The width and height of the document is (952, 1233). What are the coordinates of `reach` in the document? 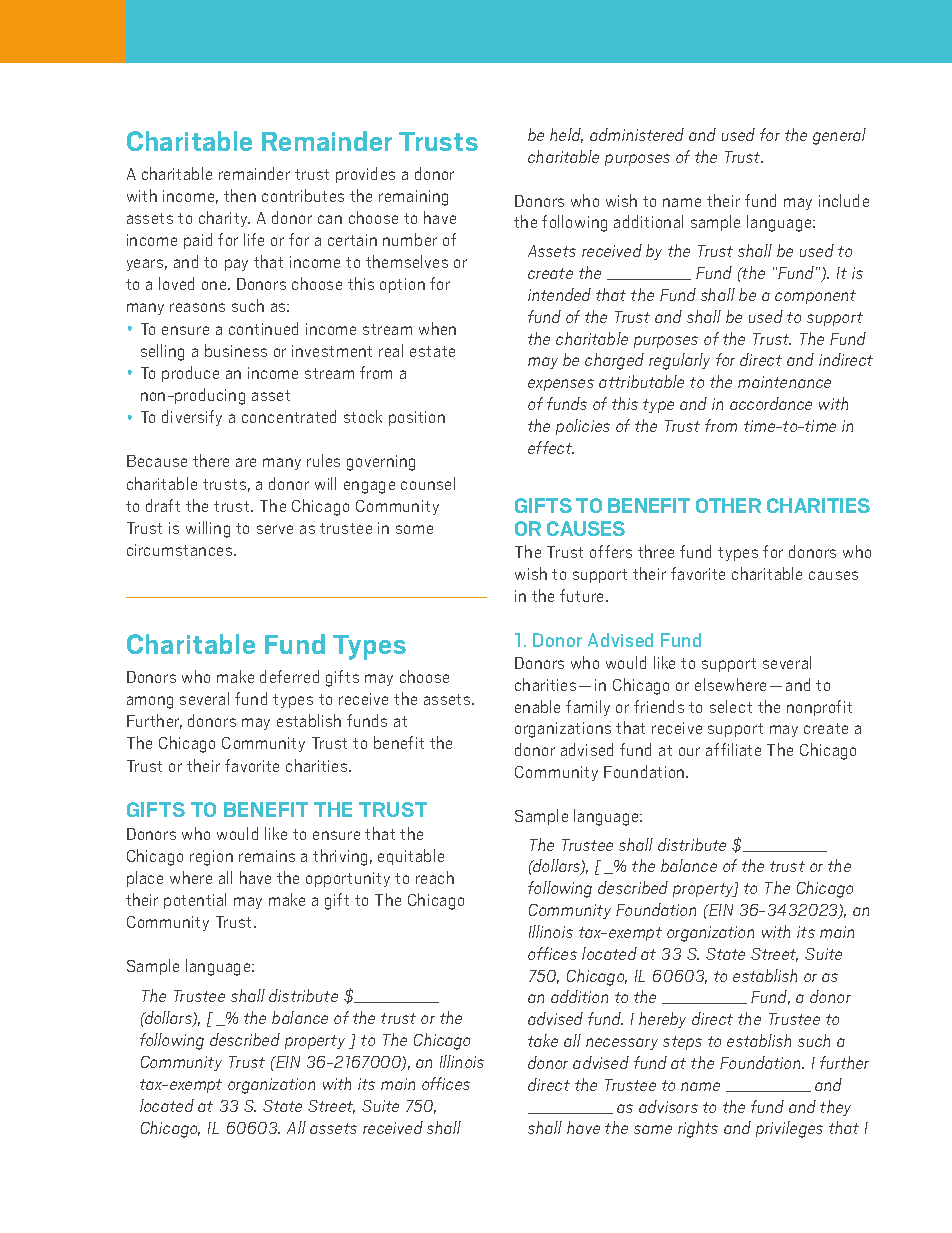 It's located at (435, 877).
